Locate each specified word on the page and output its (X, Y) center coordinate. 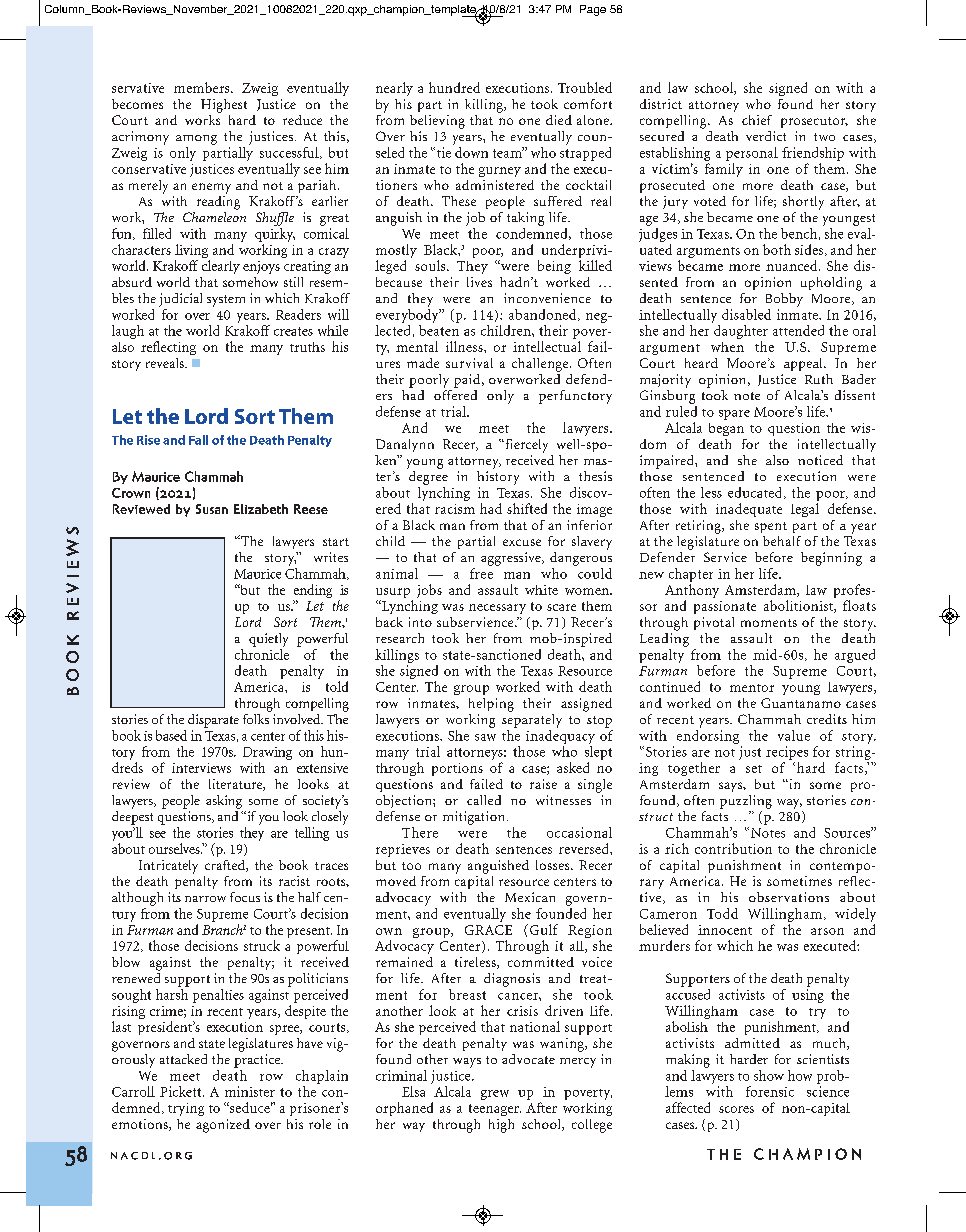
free (481, 573)
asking (224, 802)
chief (757, 120)
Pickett (182, 1091)
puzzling (746, 802)
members (203, 87)
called (484, 800)
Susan (212, 509)
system (226, 301)
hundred (454, 87)
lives (479, 282)
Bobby (784, 300)
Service (725, 557)
